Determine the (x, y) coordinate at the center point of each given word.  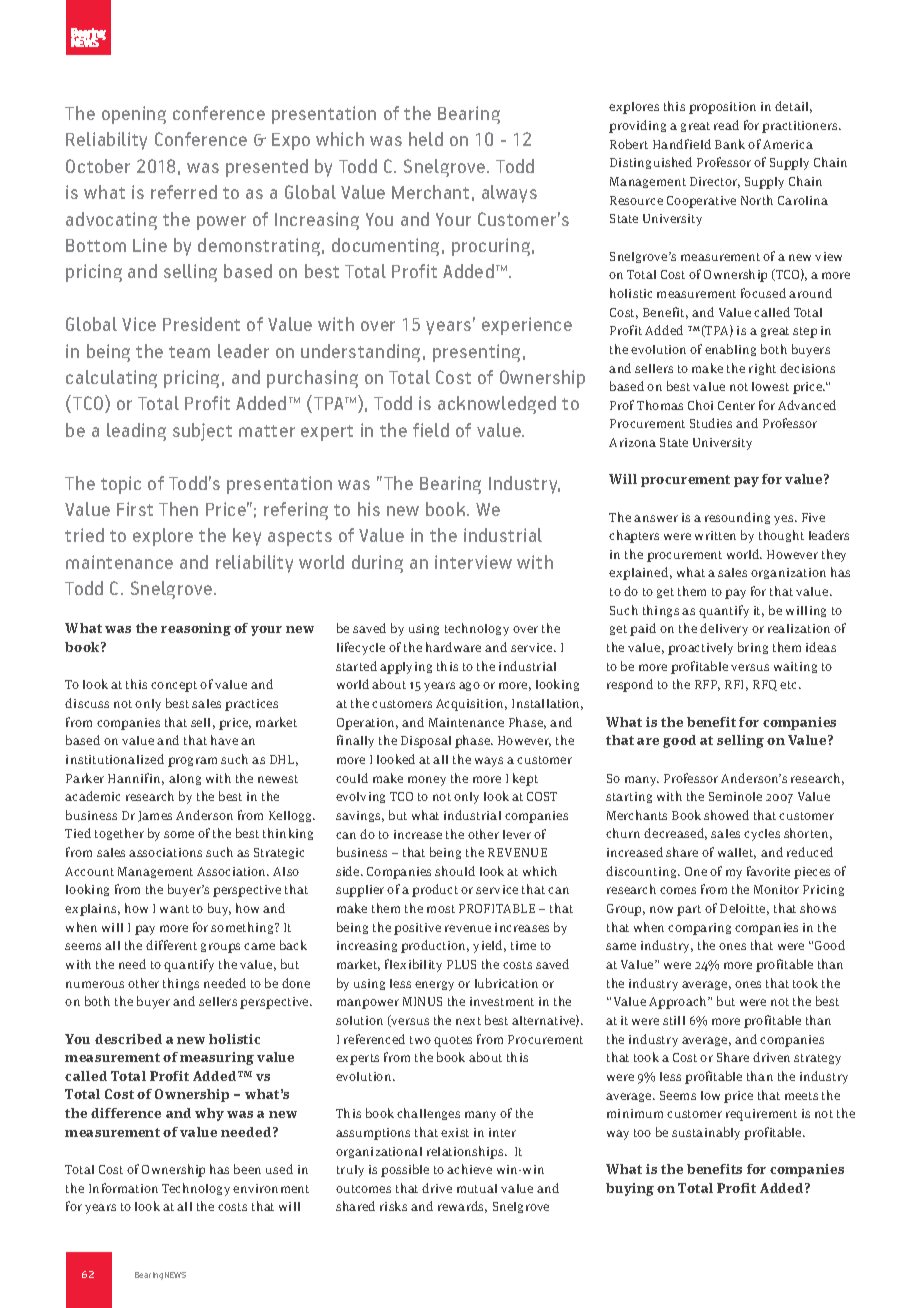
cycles (762, 835)
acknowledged (497, 405)
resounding (737, 518)
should (455, 871)
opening (134, 115)
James (155, 816)
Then (178, 509)
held (426, 139)
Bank (730, 144)
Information (123, 1188)
